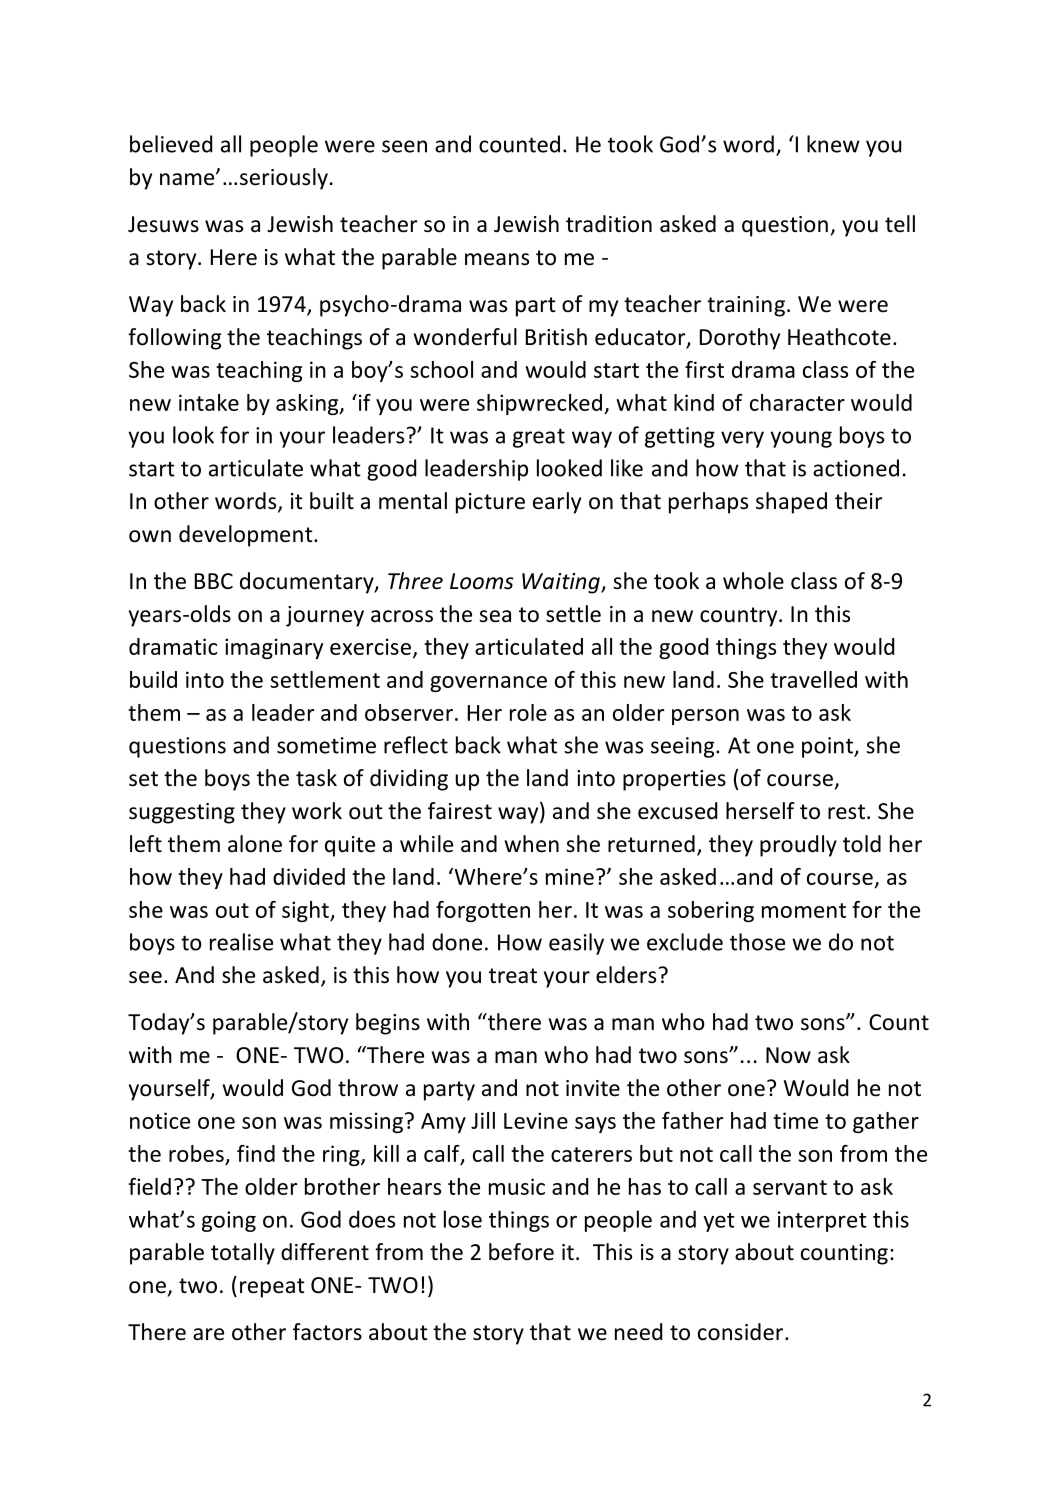 The image size is (1060, 1499). Describe the element at coordinates (804, 910) in the screenshot. I see `moment` at that location.
